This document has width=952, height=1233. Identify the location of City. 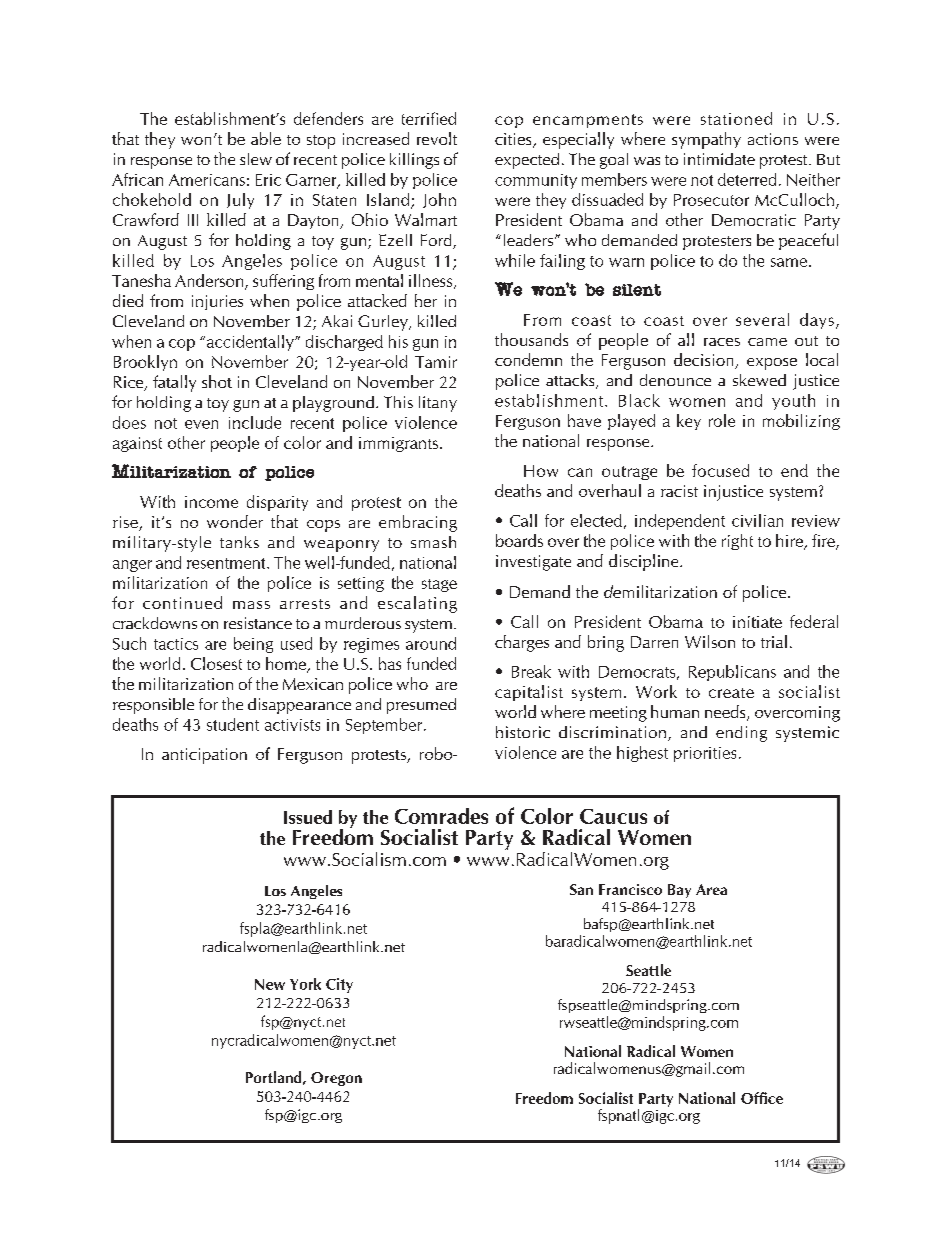
(339, 985).
